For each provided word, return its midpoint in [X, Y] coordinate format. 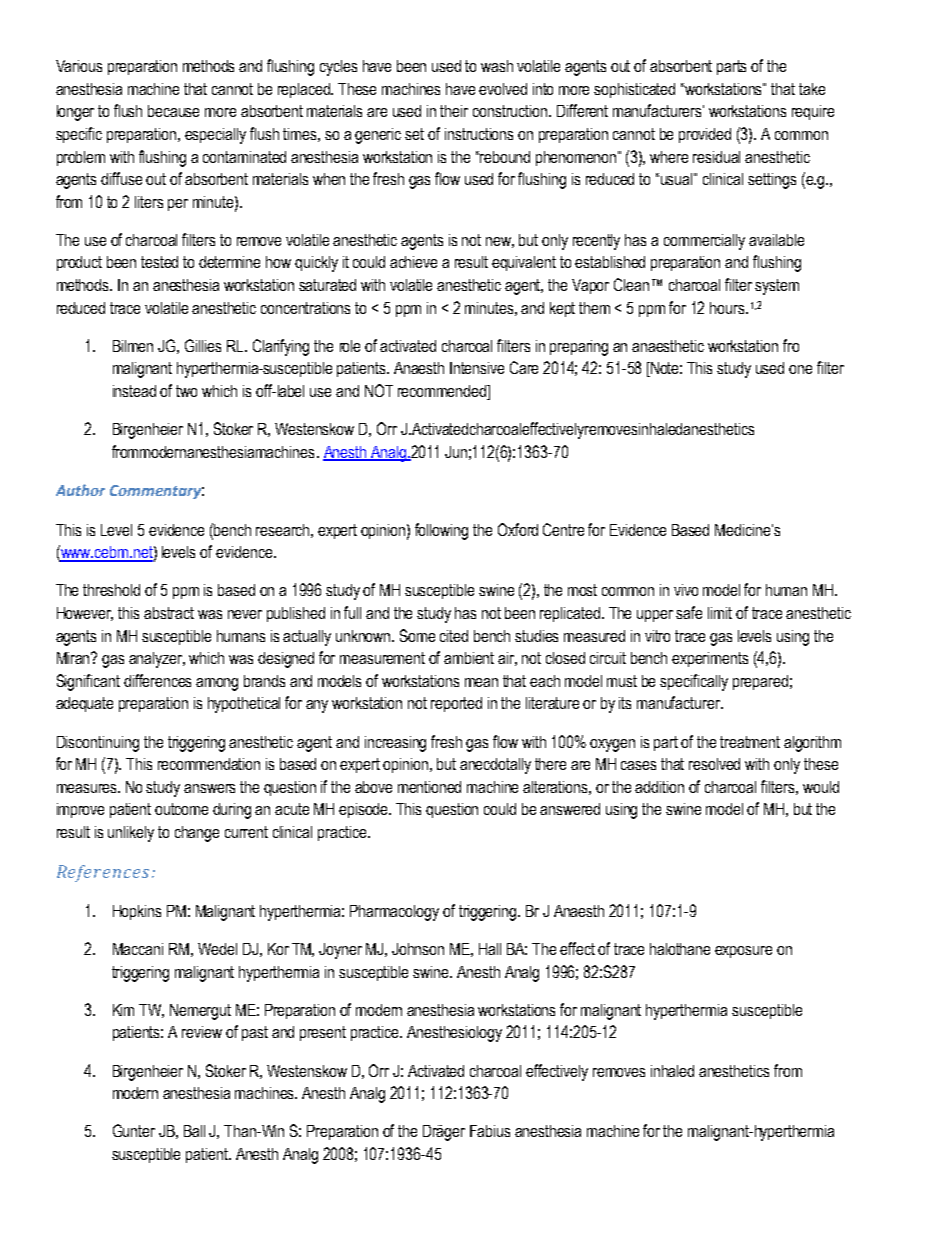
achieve [413, 262]
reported [456, 704]
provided [705, 135]
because [173, 111]
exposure [743, 952]
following [441, 531]
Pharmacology [394, 913]
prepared [760, 682]
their [454, 111]
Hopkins [137, 912]
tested [159, 262]
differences [157, 680]
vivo [686, 590]
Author [80, 490]
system [777, 287]
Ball [194, 1131]
